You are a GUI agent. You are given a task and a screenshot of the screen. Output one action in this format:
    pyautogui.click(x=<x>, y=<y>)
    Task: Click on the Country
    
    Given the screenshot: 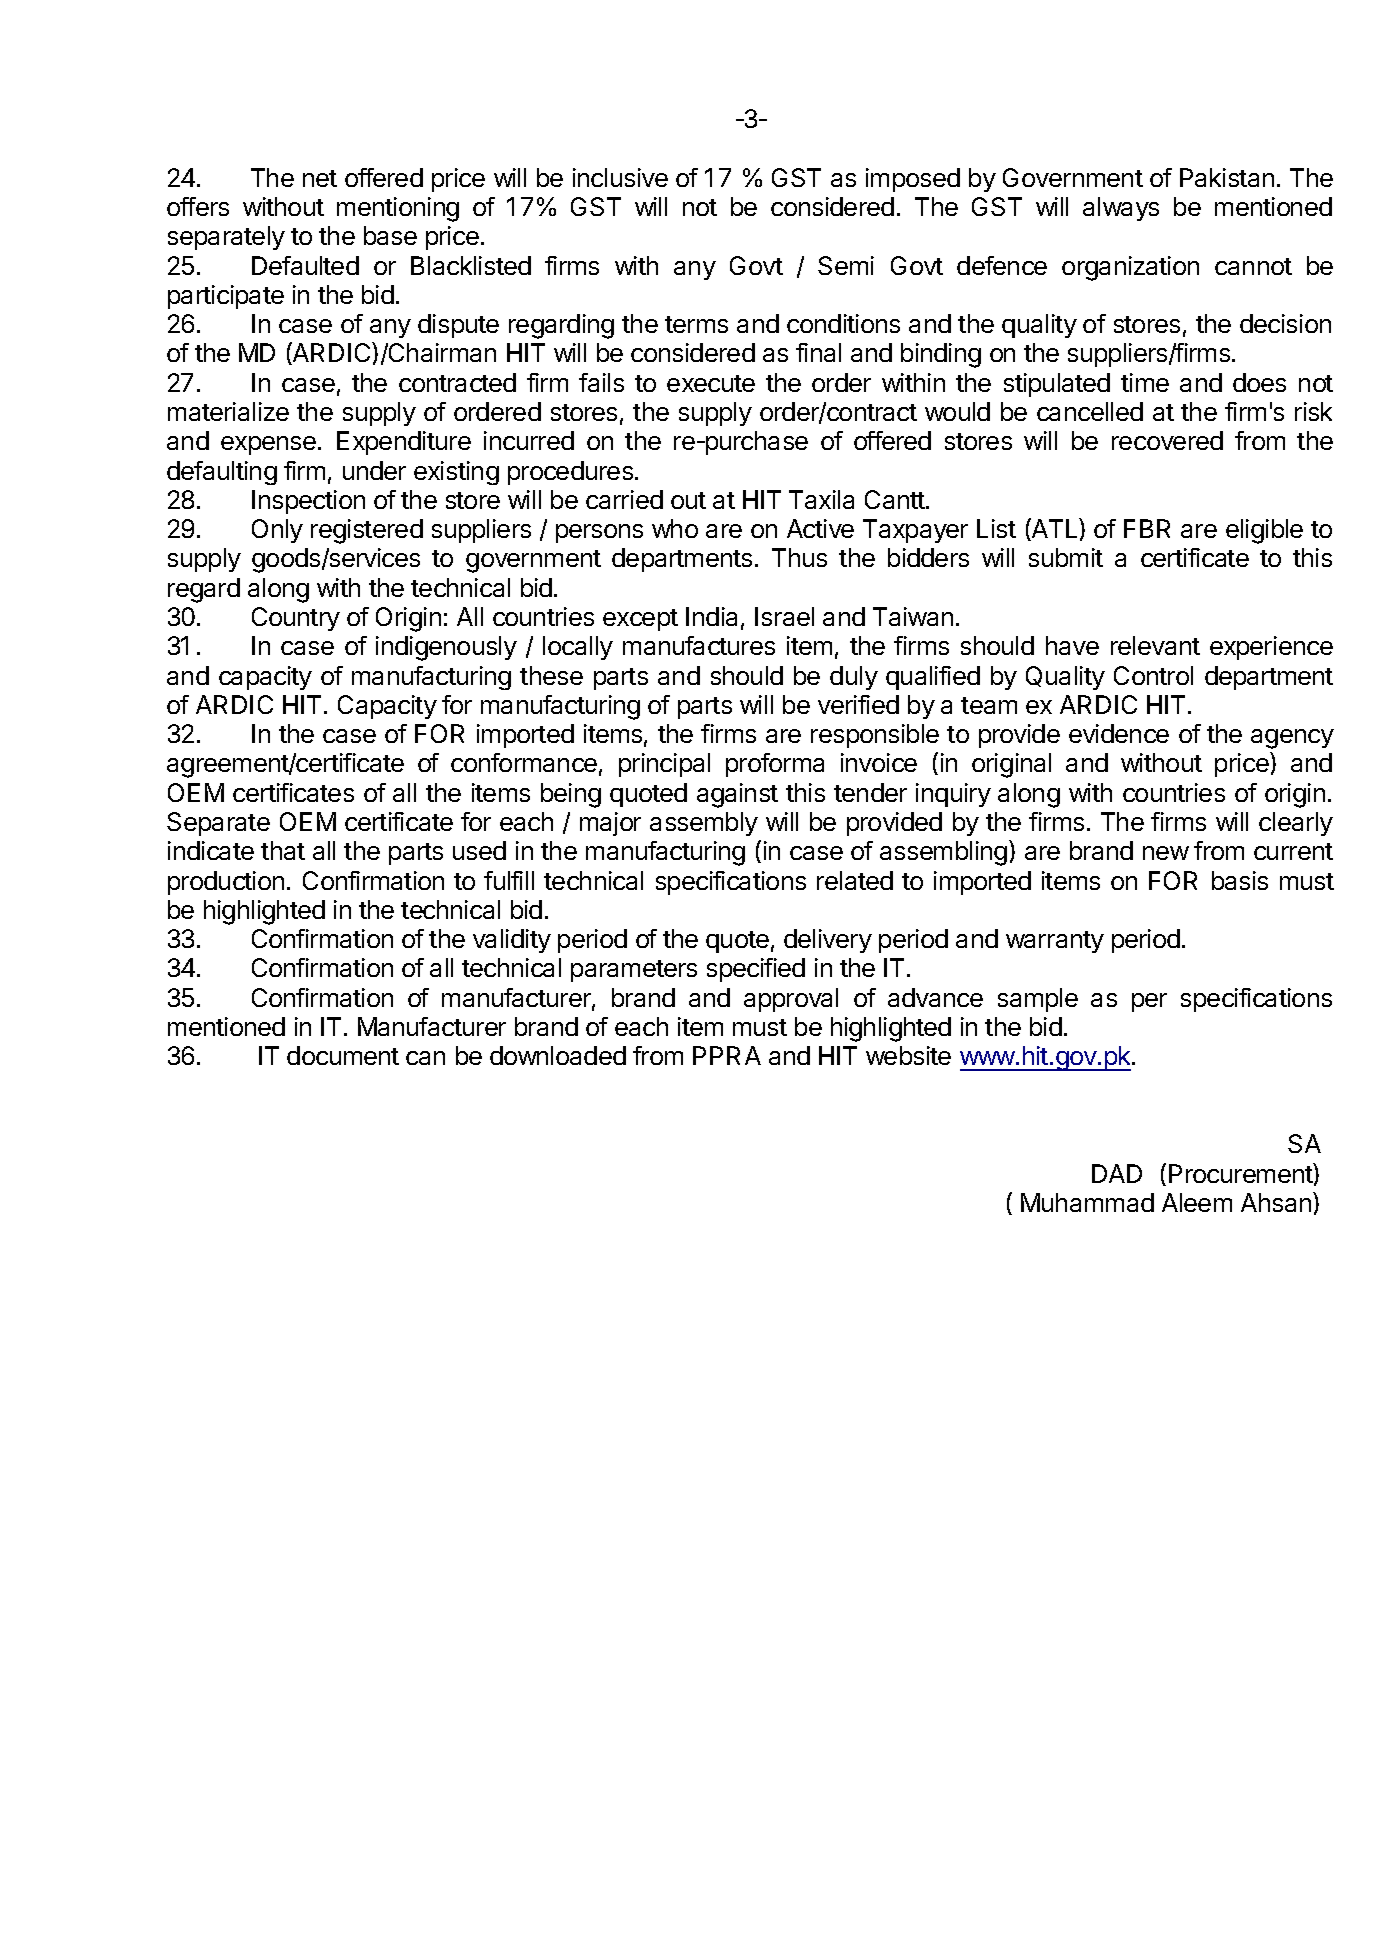 What is the action you would take?
    pyautogui.click(x=296, y=619)
